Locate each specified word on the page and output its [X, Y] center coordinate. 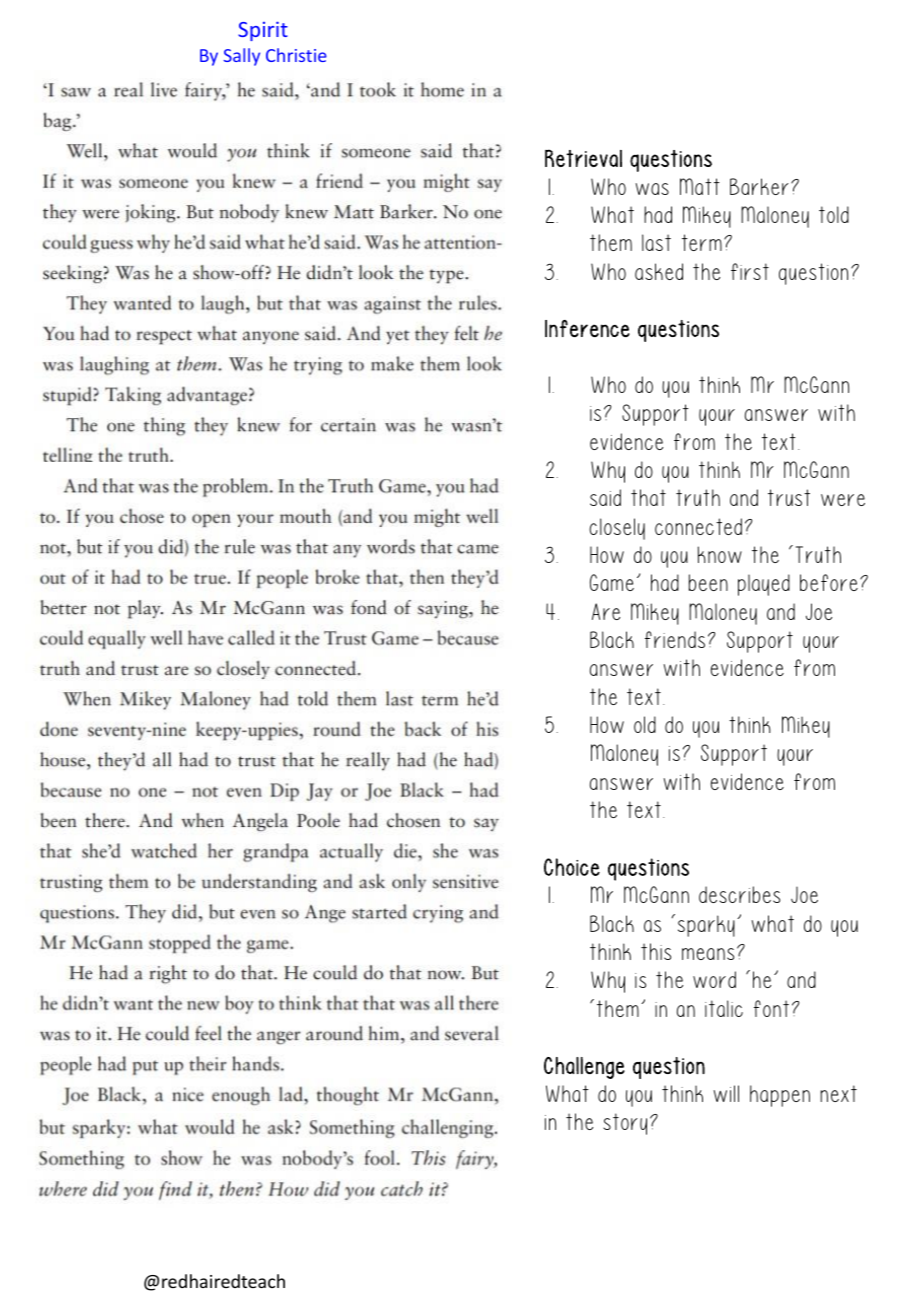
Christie [296, 55]
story [625, 1124]
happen [780, 1096]
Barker [759, 186]
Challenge [584, 1068]
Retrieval [583, 158]
